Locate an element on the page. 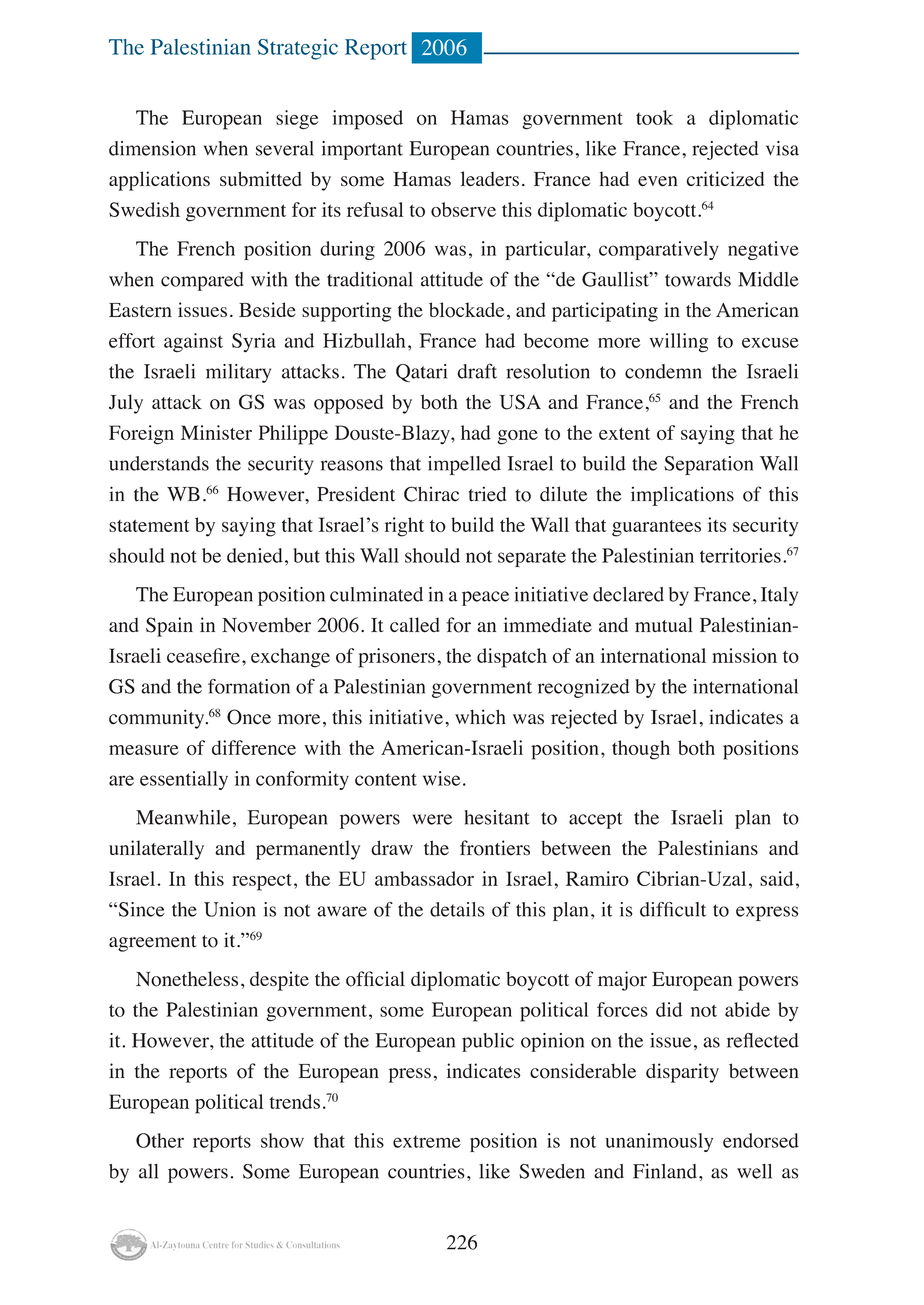  Other is located at coordinates (160, 1140).
